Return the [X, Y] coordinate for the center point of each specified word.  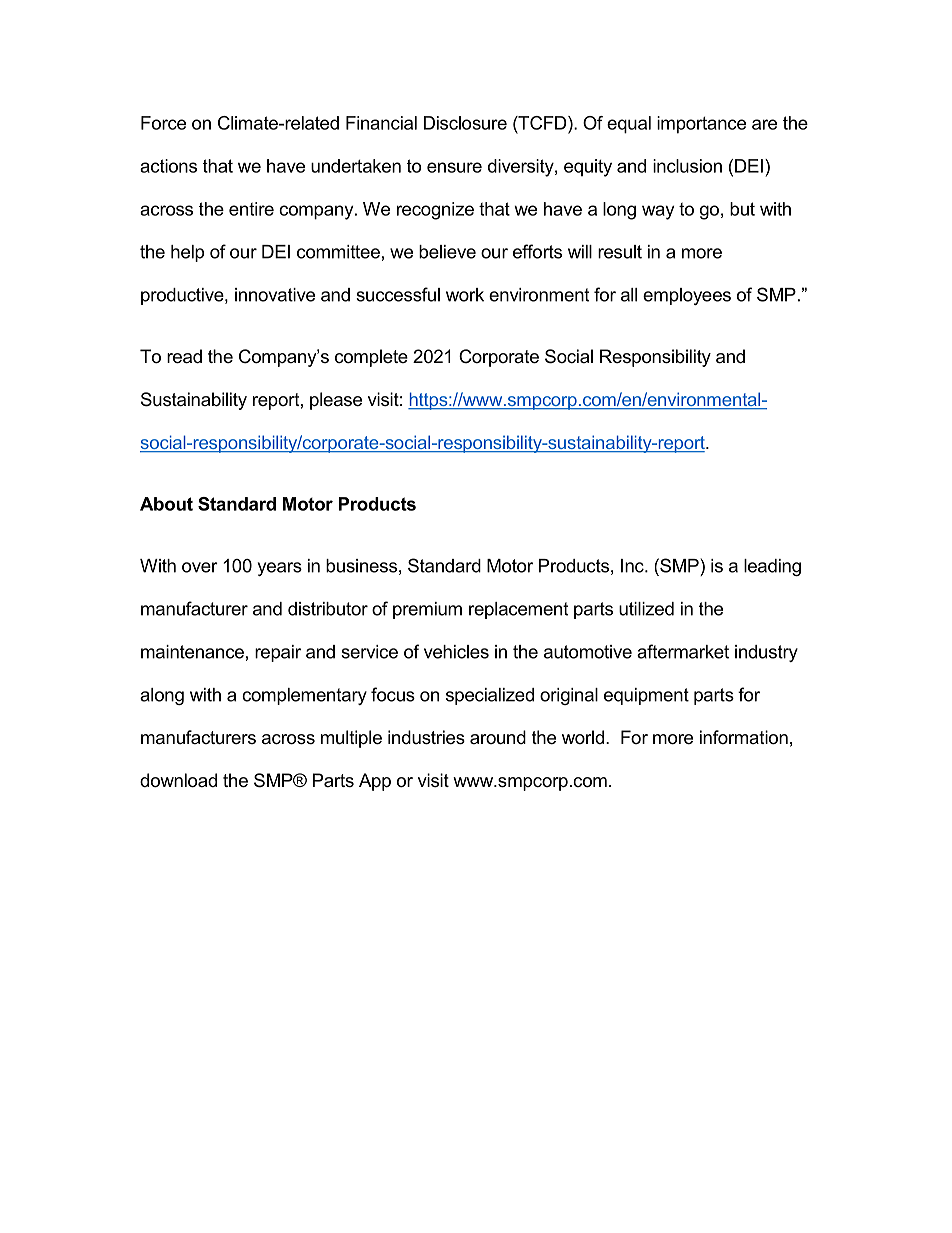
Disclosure [465, 123]
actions [168, 166]
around [498, 737]
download [178, 780]
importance [701, 125]
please [336, 401]
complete [371, 358]
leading [772, 567]
